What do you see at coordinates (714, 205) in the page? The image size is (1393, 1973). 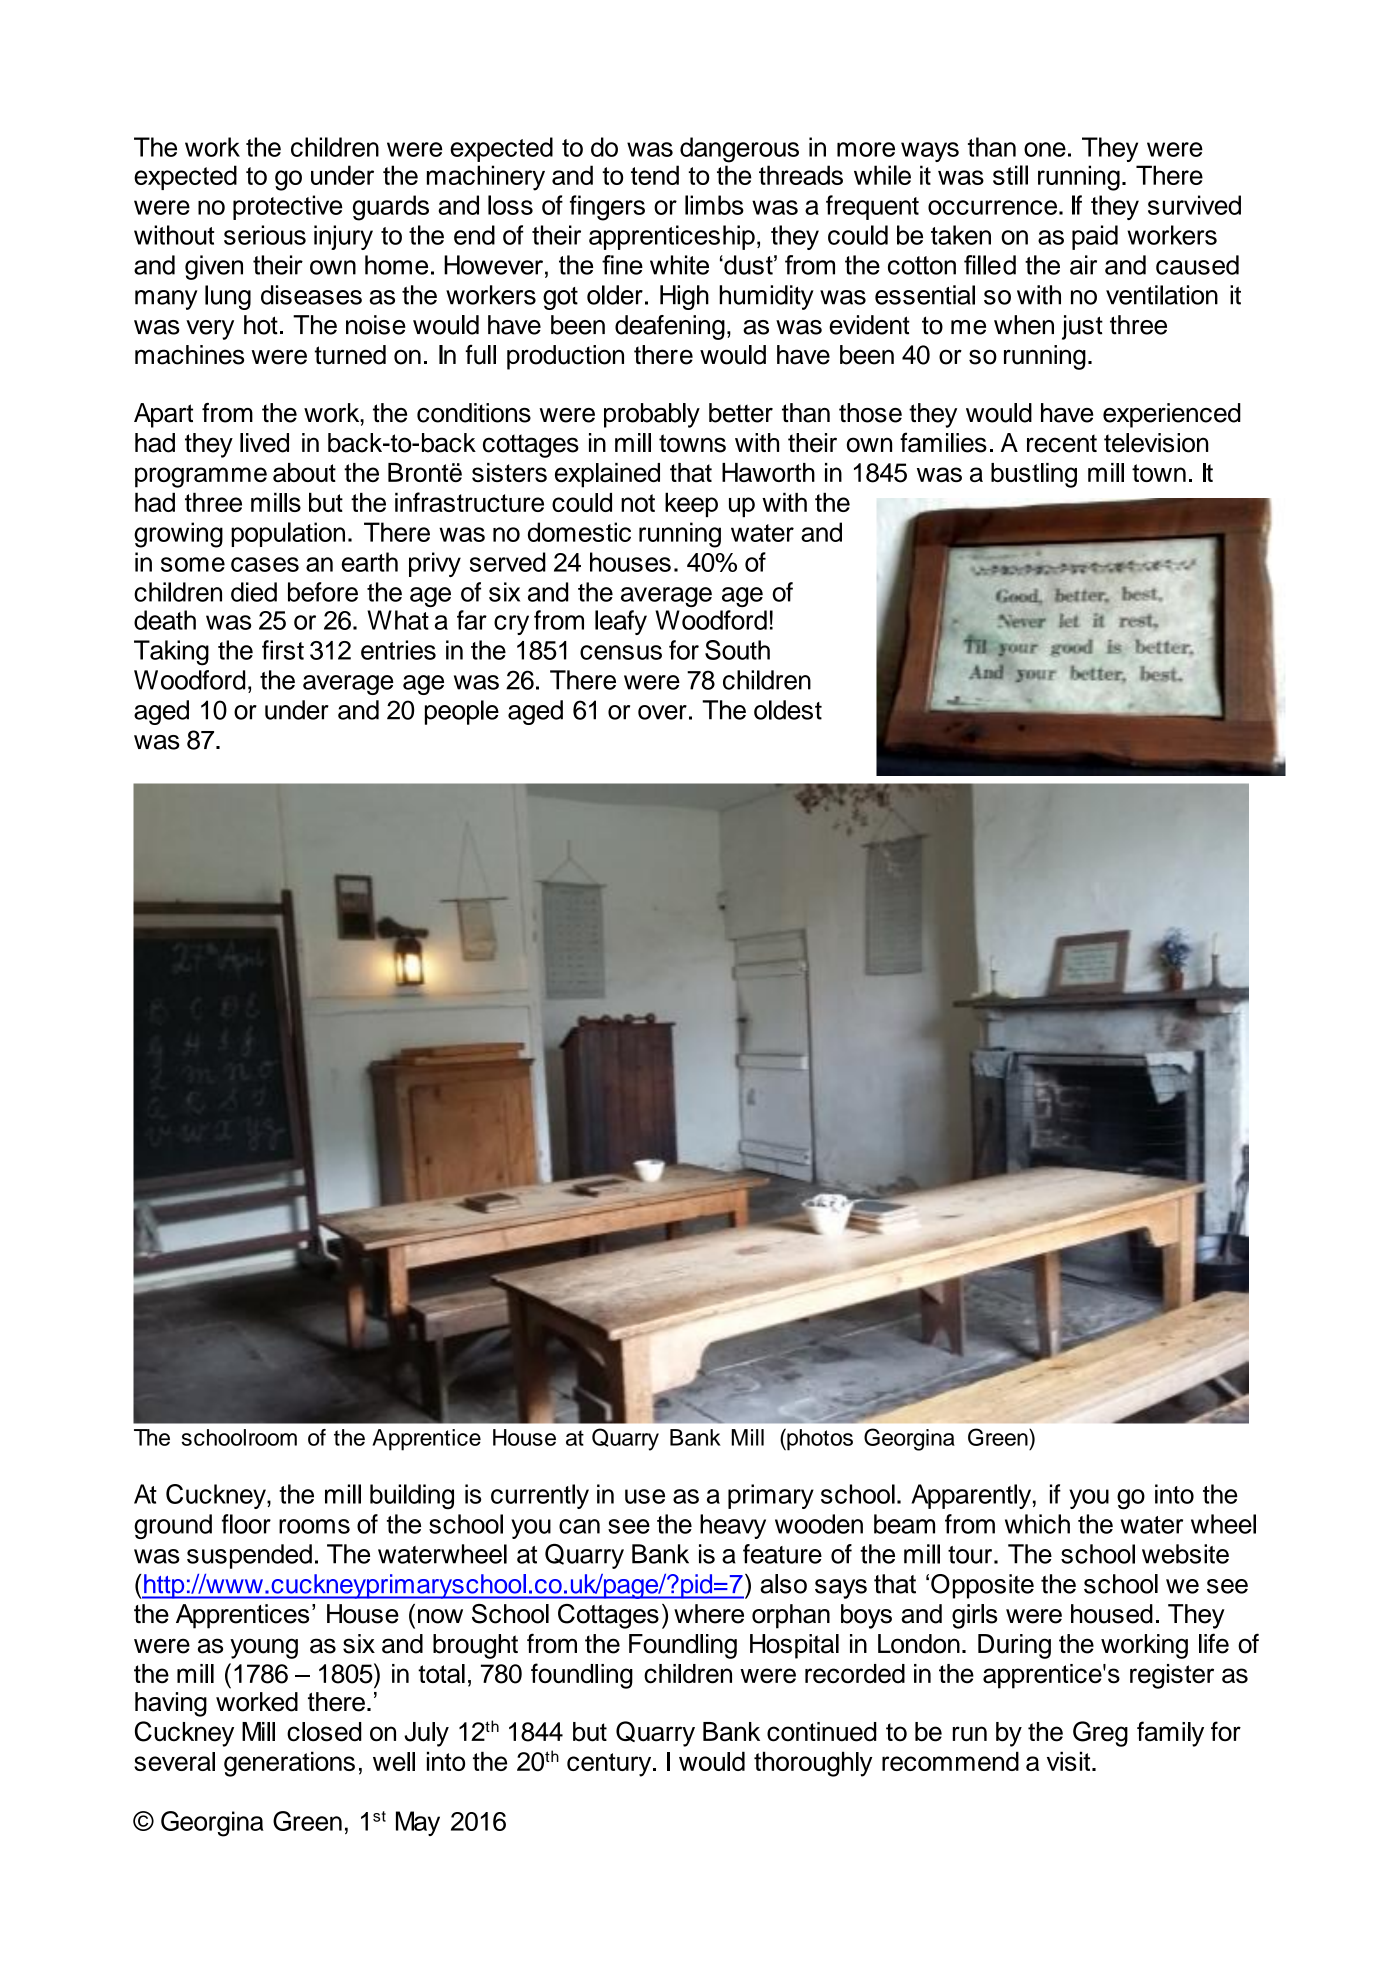 I see `limbs` at bounding box center [714, 205].
